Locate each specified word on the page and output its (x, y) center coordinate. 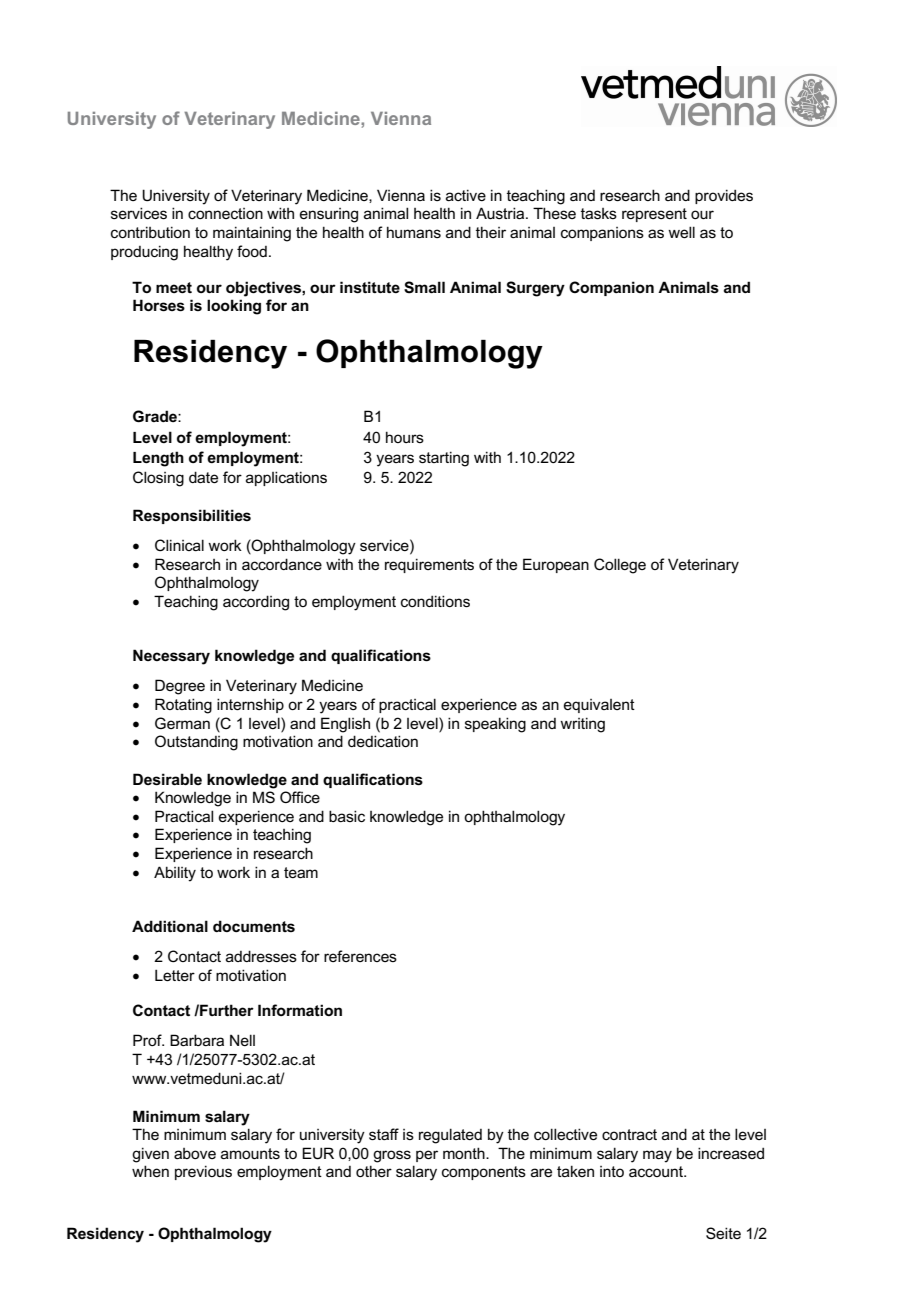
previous (203, 1172)
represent (654, 215)
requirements (429, 565)
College (620, 566)
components (484, 1173)
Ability (175, 874)
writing (582, 725)
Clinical (179, 545)
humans (414, 232)
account (657, 1171)
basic (347, 816)
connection (225, 213)
